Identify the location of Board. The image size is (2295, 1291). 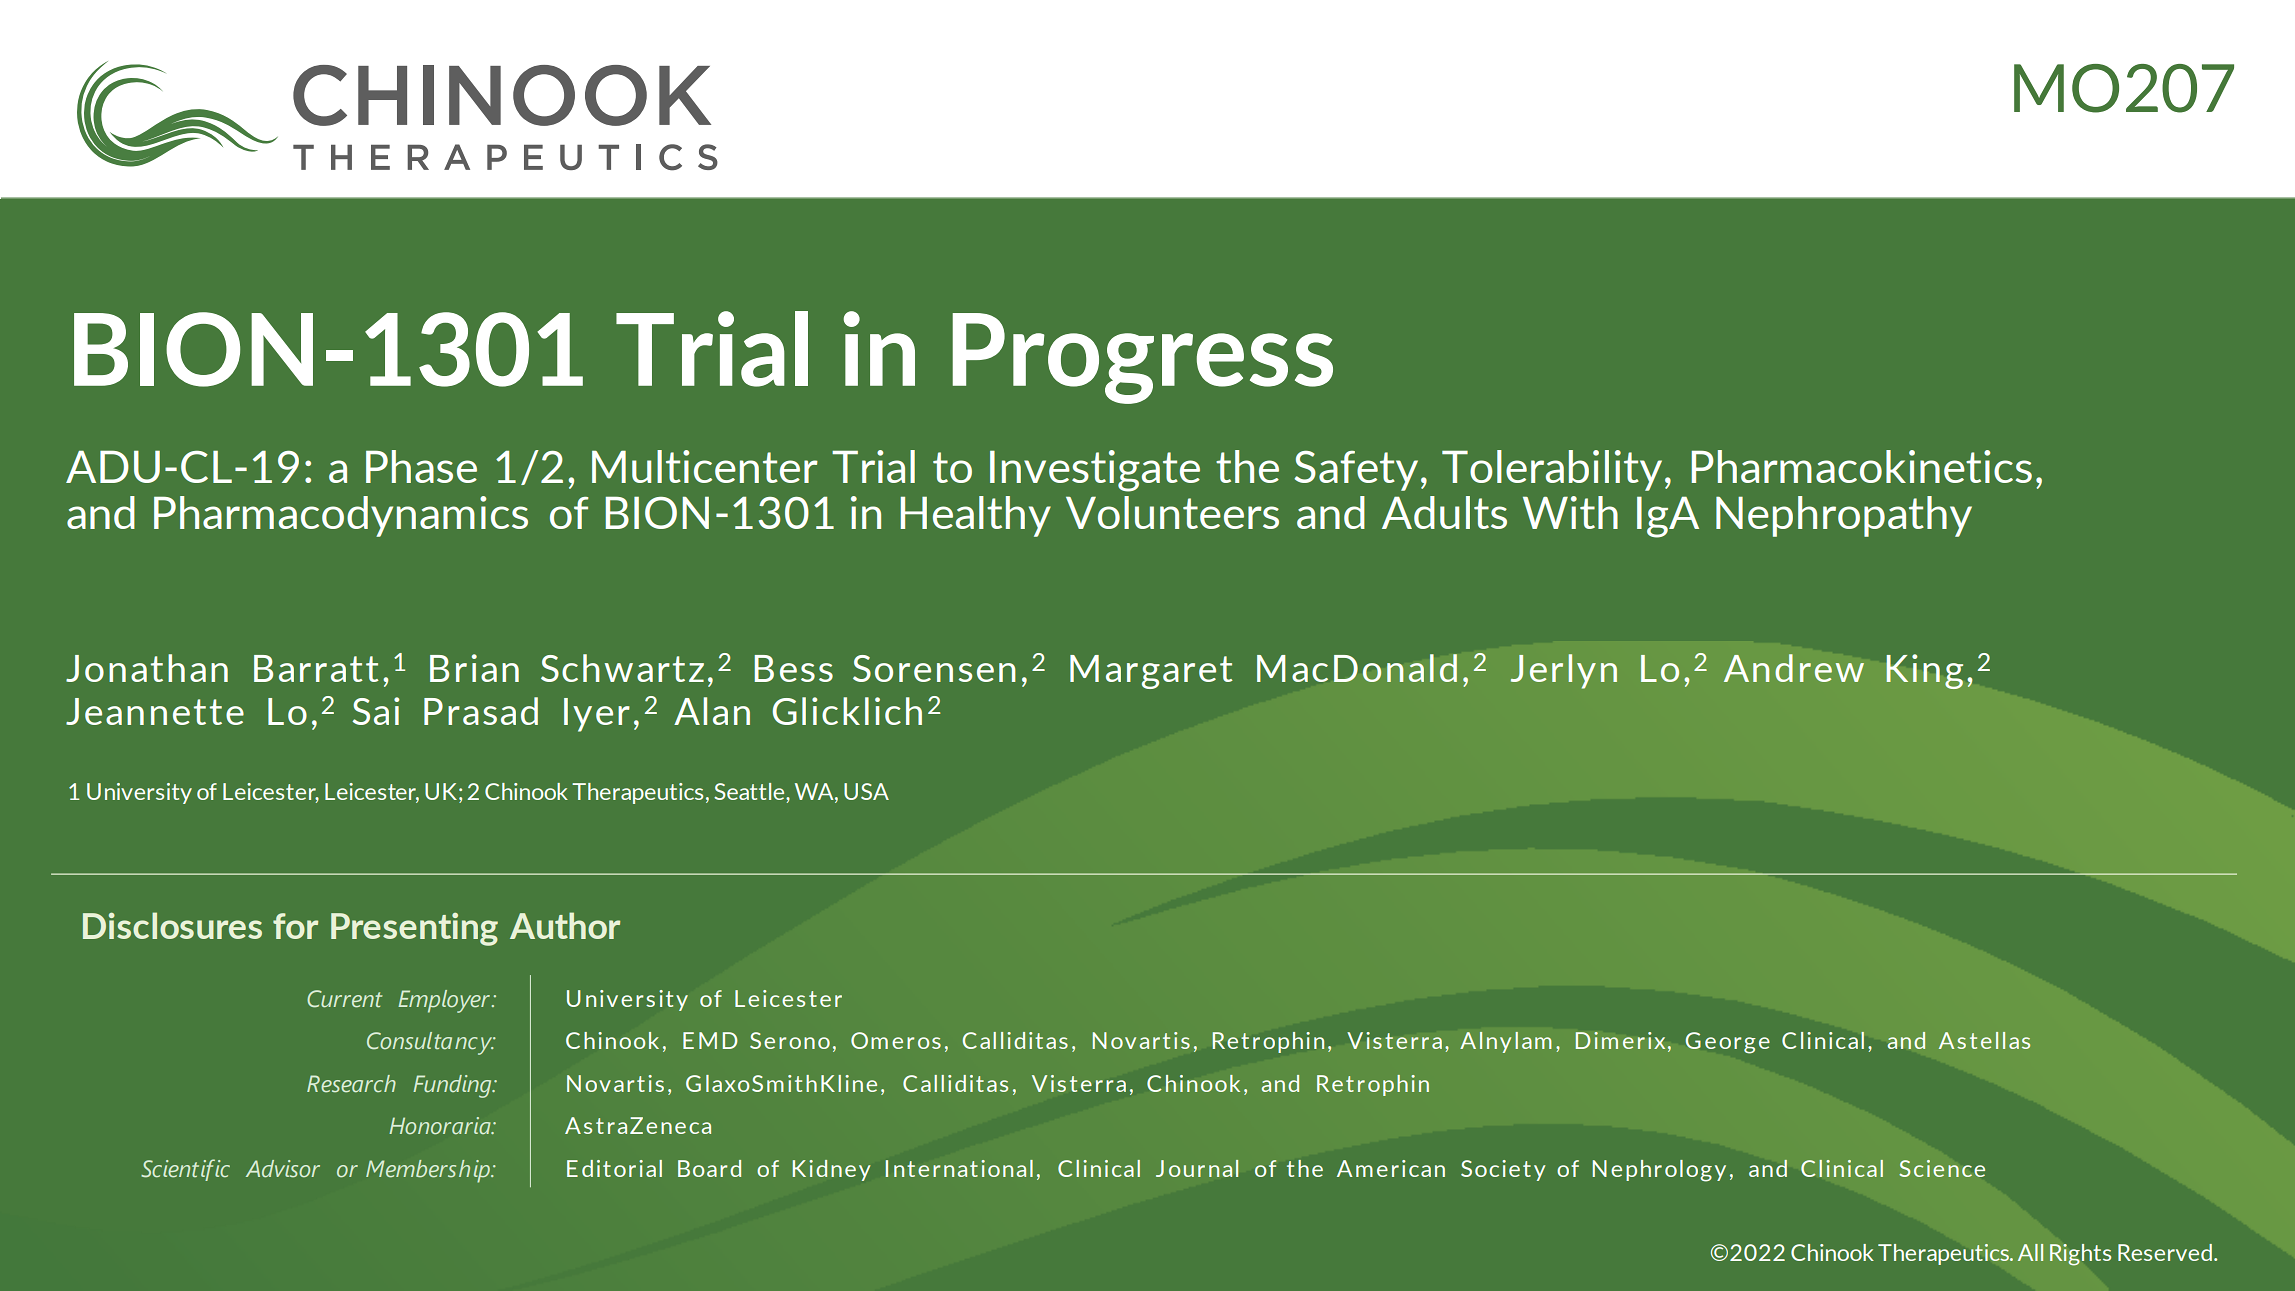
(709, 1168).
